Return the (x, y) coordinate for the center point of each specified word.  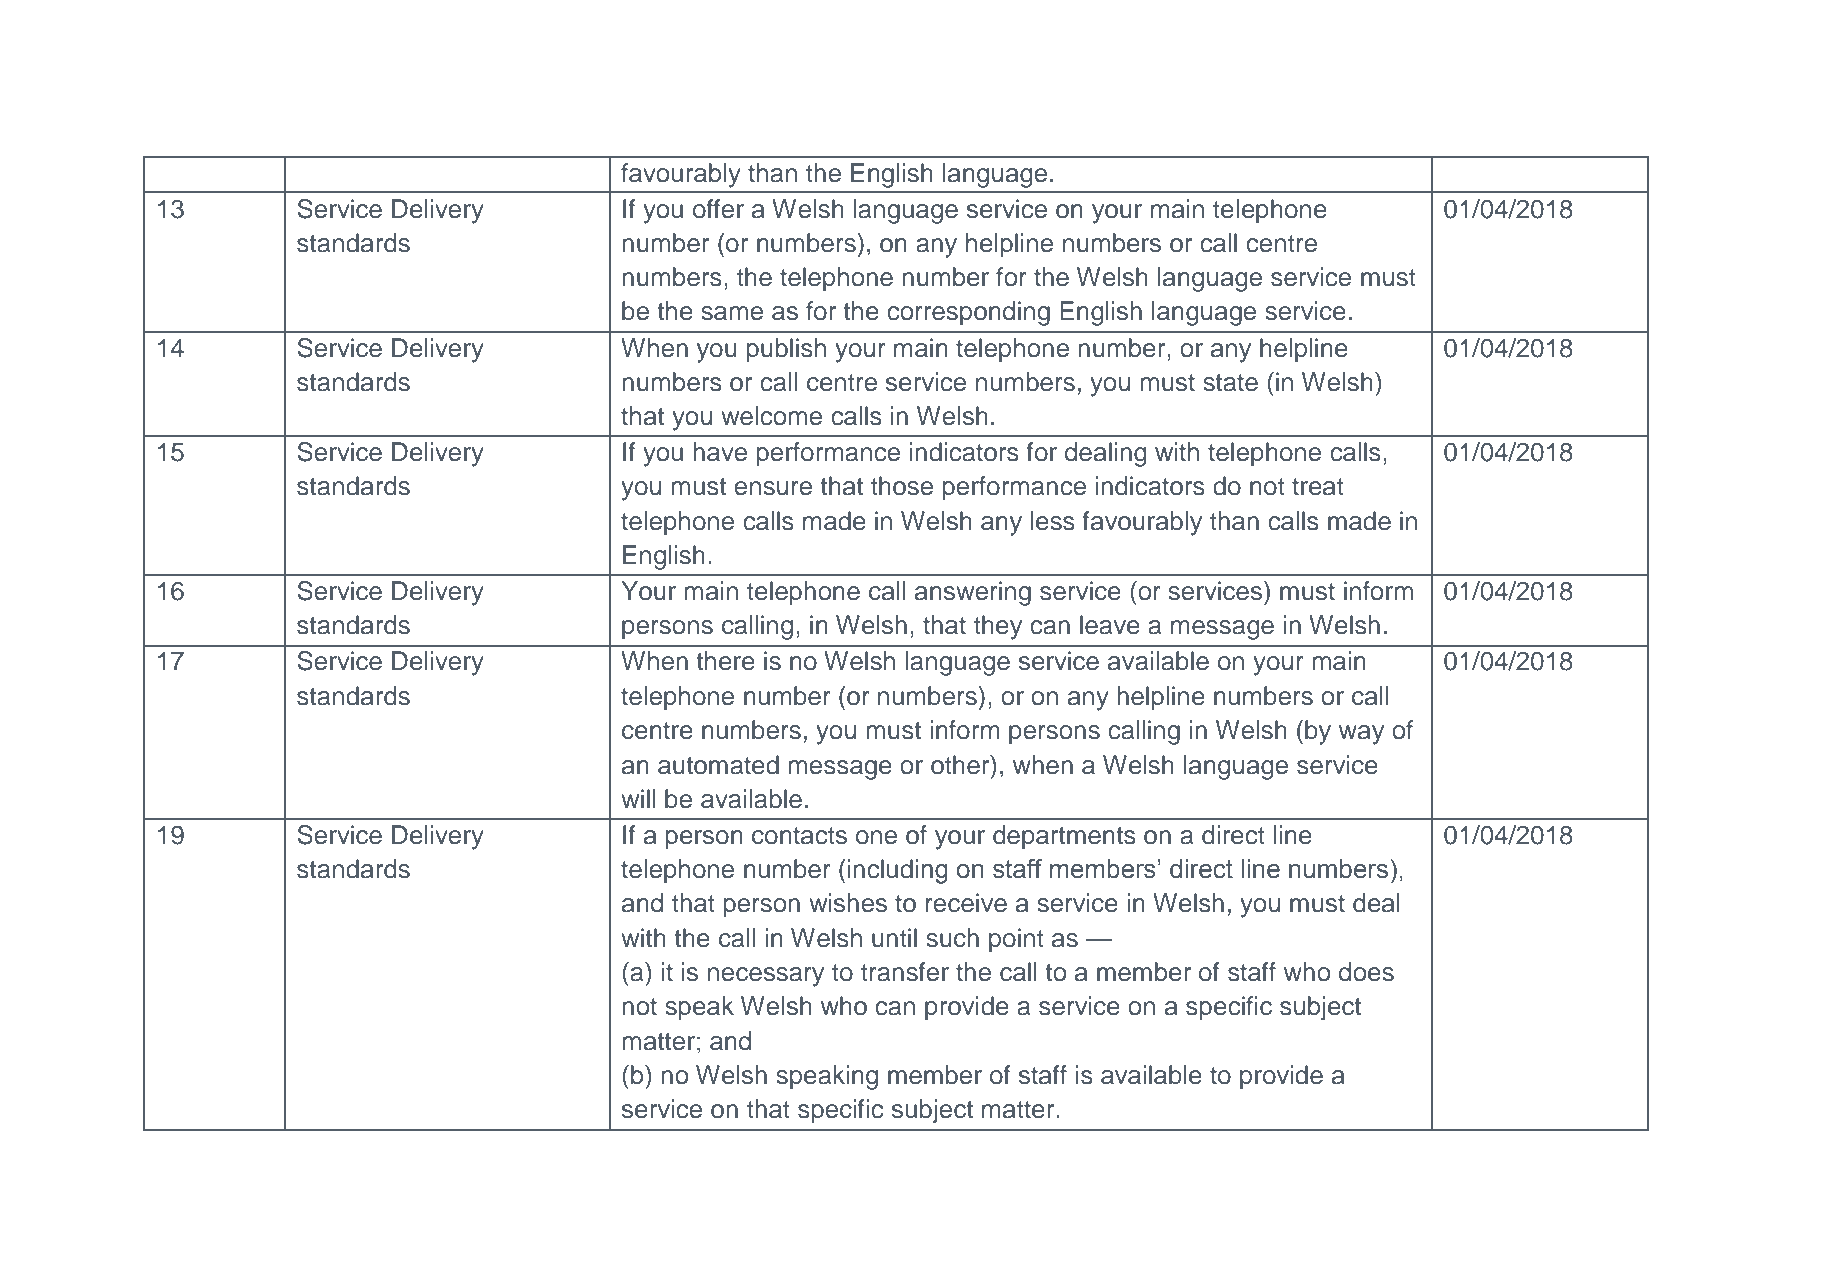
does (1366, 972)
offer (718, 209)
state (1230, 383)
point (1016, 940)
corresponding (968, 313)
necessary (766, 977)
